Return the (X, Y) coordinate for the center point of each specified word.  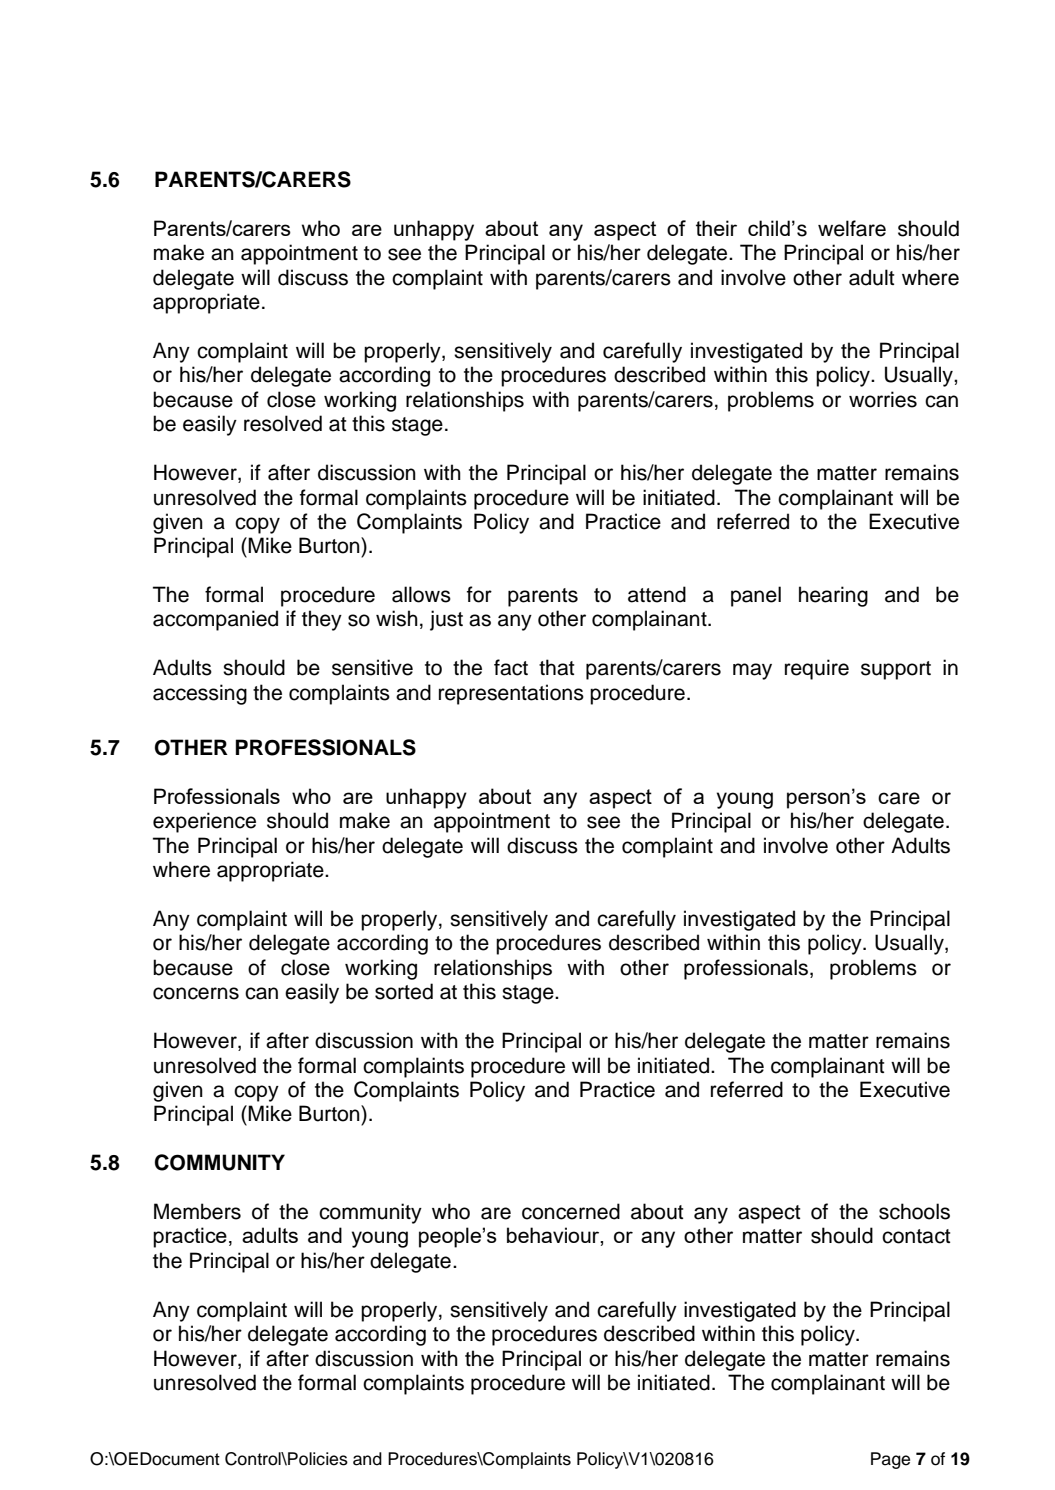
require (817, 669)
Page (890, 1460)
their (716, 228)
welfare (852, 228)
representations (511, 694)
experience (204, 822)
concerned (571, 1211)
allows (421, 594)
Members (197, 1211)
